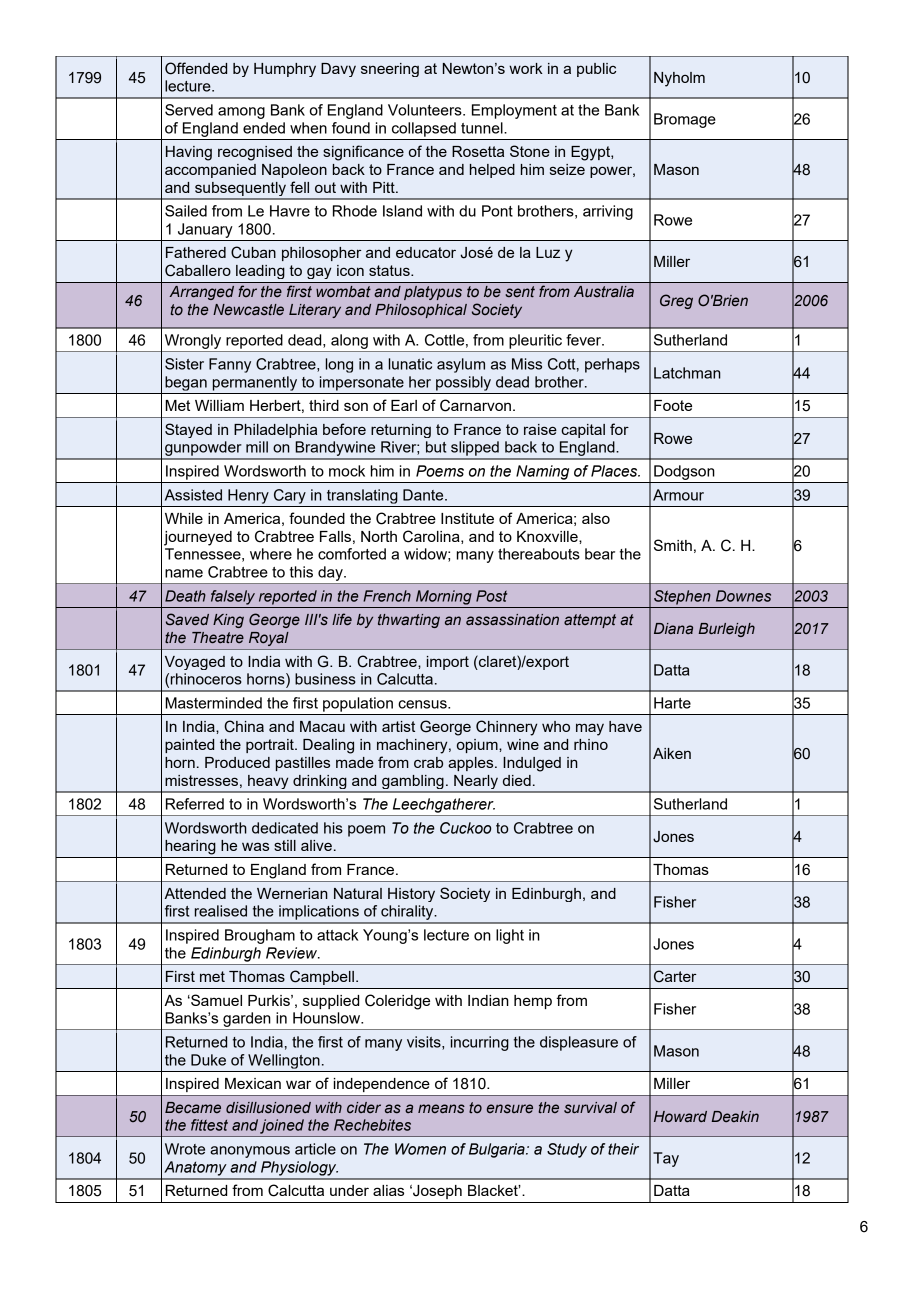 This screenshot has height=1308, width=924. I want to click on History, so click(411, 895).
